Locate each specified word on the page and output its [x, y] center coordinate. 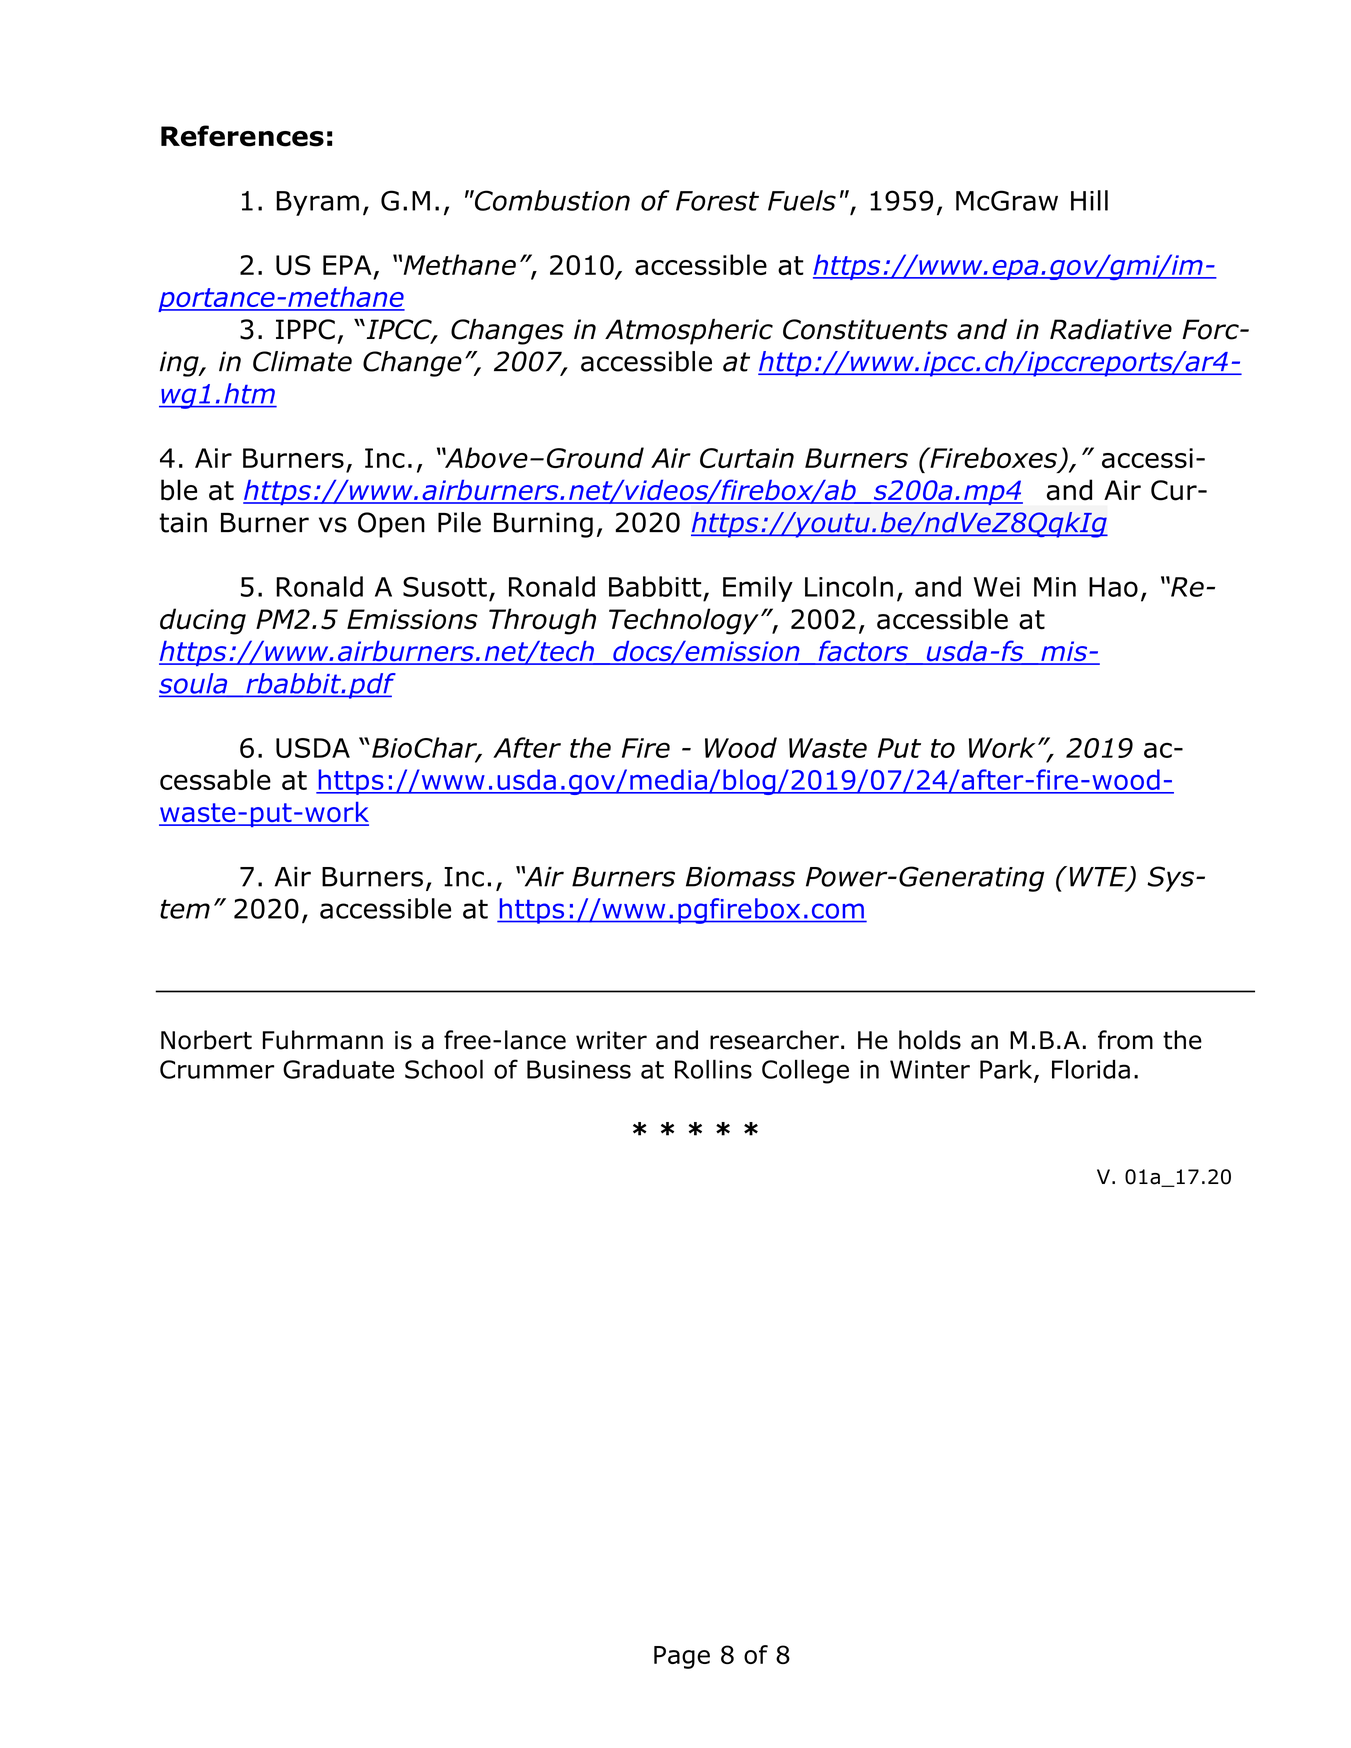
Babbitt [655, 586]
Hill [1089, 200]
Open [391, 525]
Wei [997, 587]
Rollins [713, 1069]
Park [1007, 1070]
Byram [317, 203]
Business [579, 1069]
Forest [717, 201]
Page [682, 1657]
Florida [1091, 1069]
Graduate [338, 1069]
